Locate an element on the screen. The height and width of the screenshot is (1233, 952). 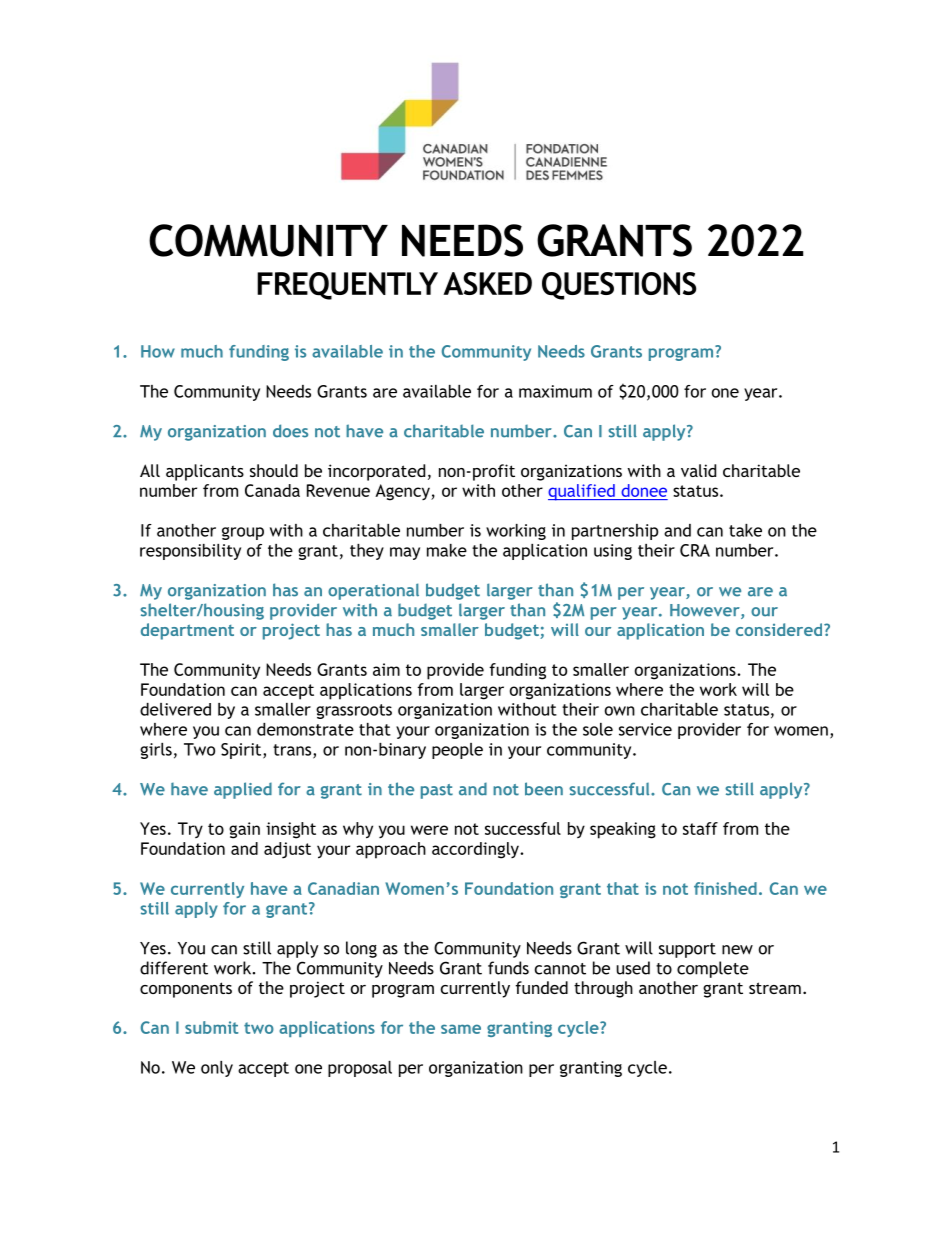
delivered is located at coordinates (175, 709).
